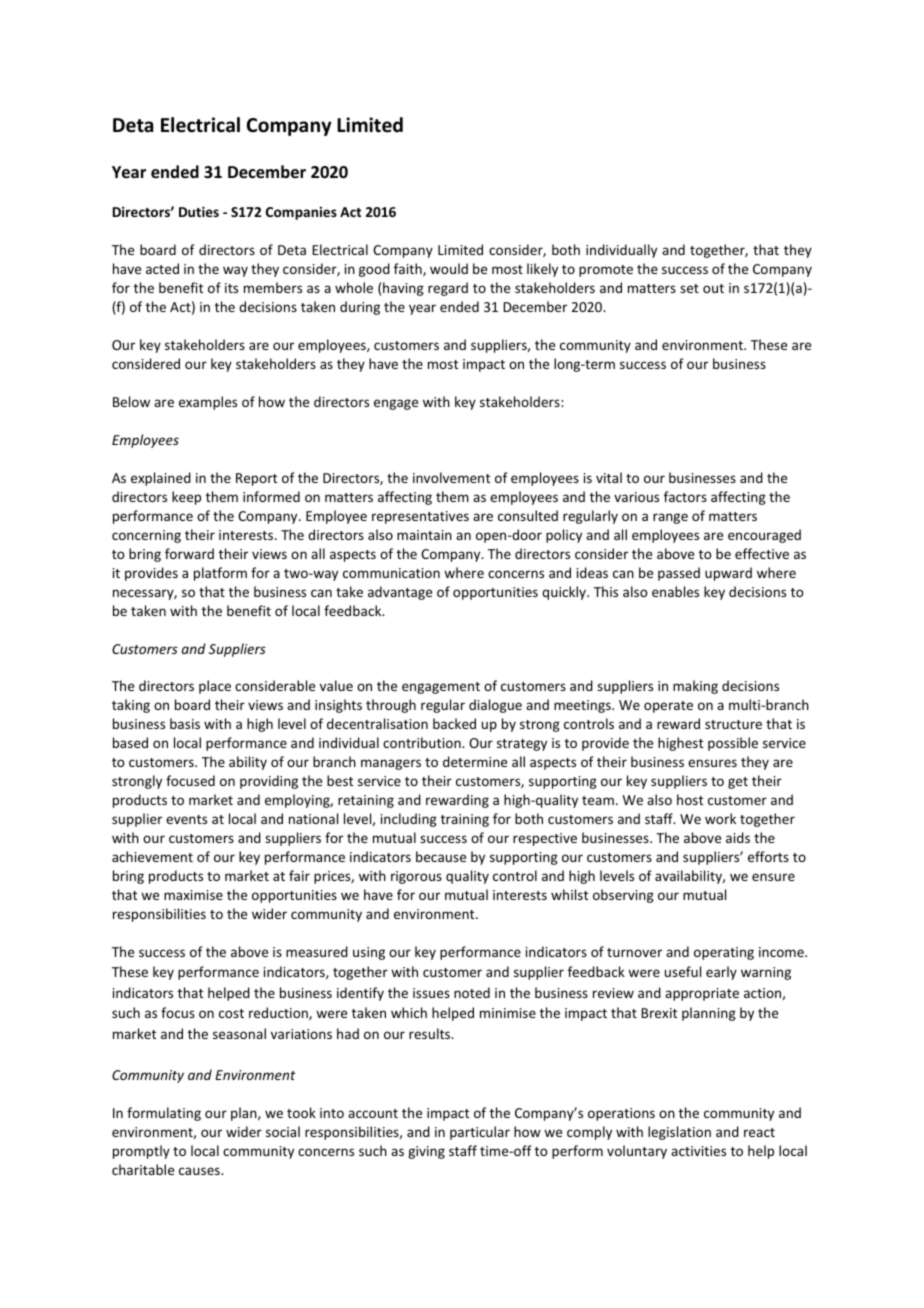 The width and height of the page is (924, 1308). What do you see at coordinates (713, 288) in the page?
I see `out` at bounding box center [713, 288].
